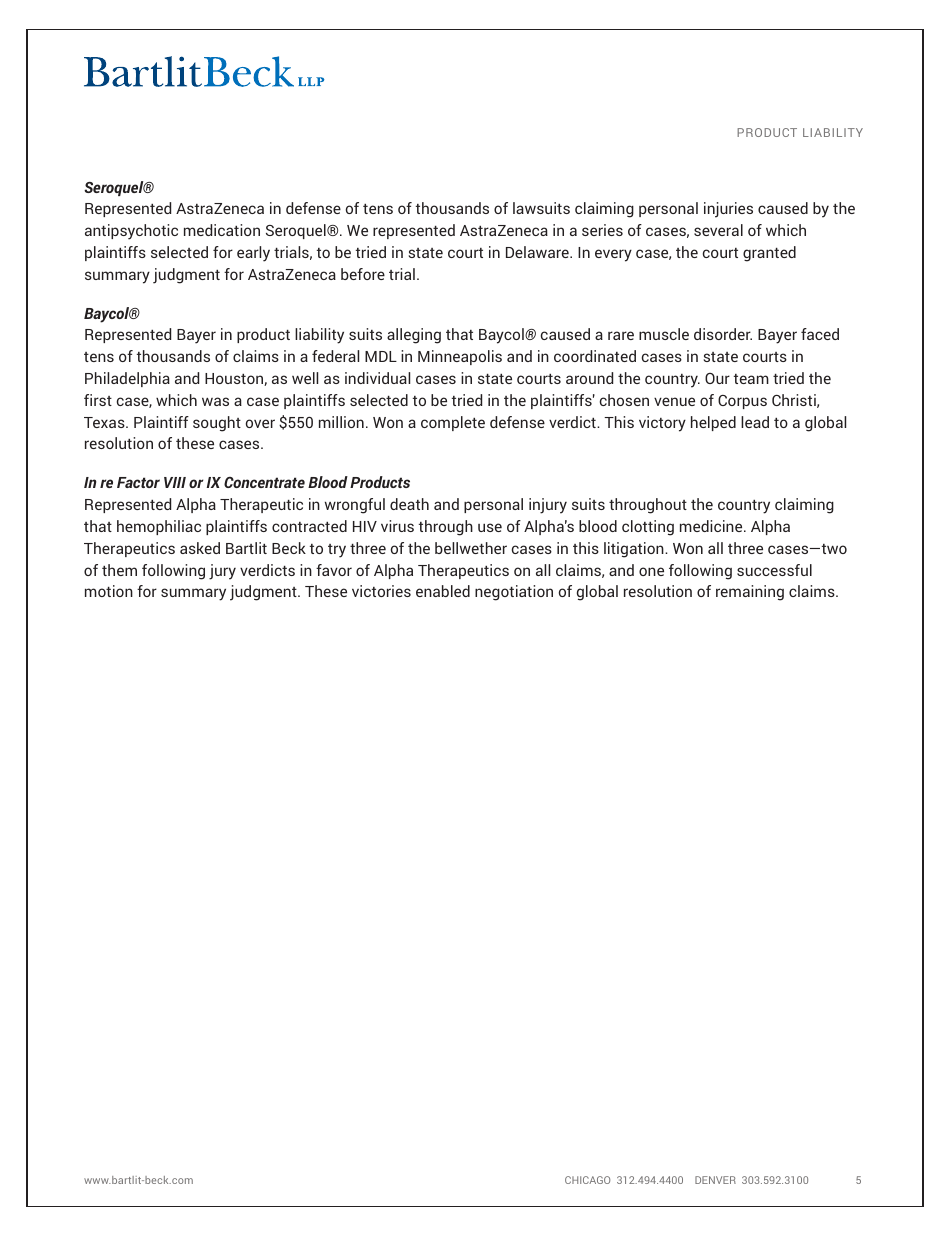 This document has width=952, height=1233. What do you see at coordinates (718, 230) in the document?
I see `several` at bounding box center [718, 230].
